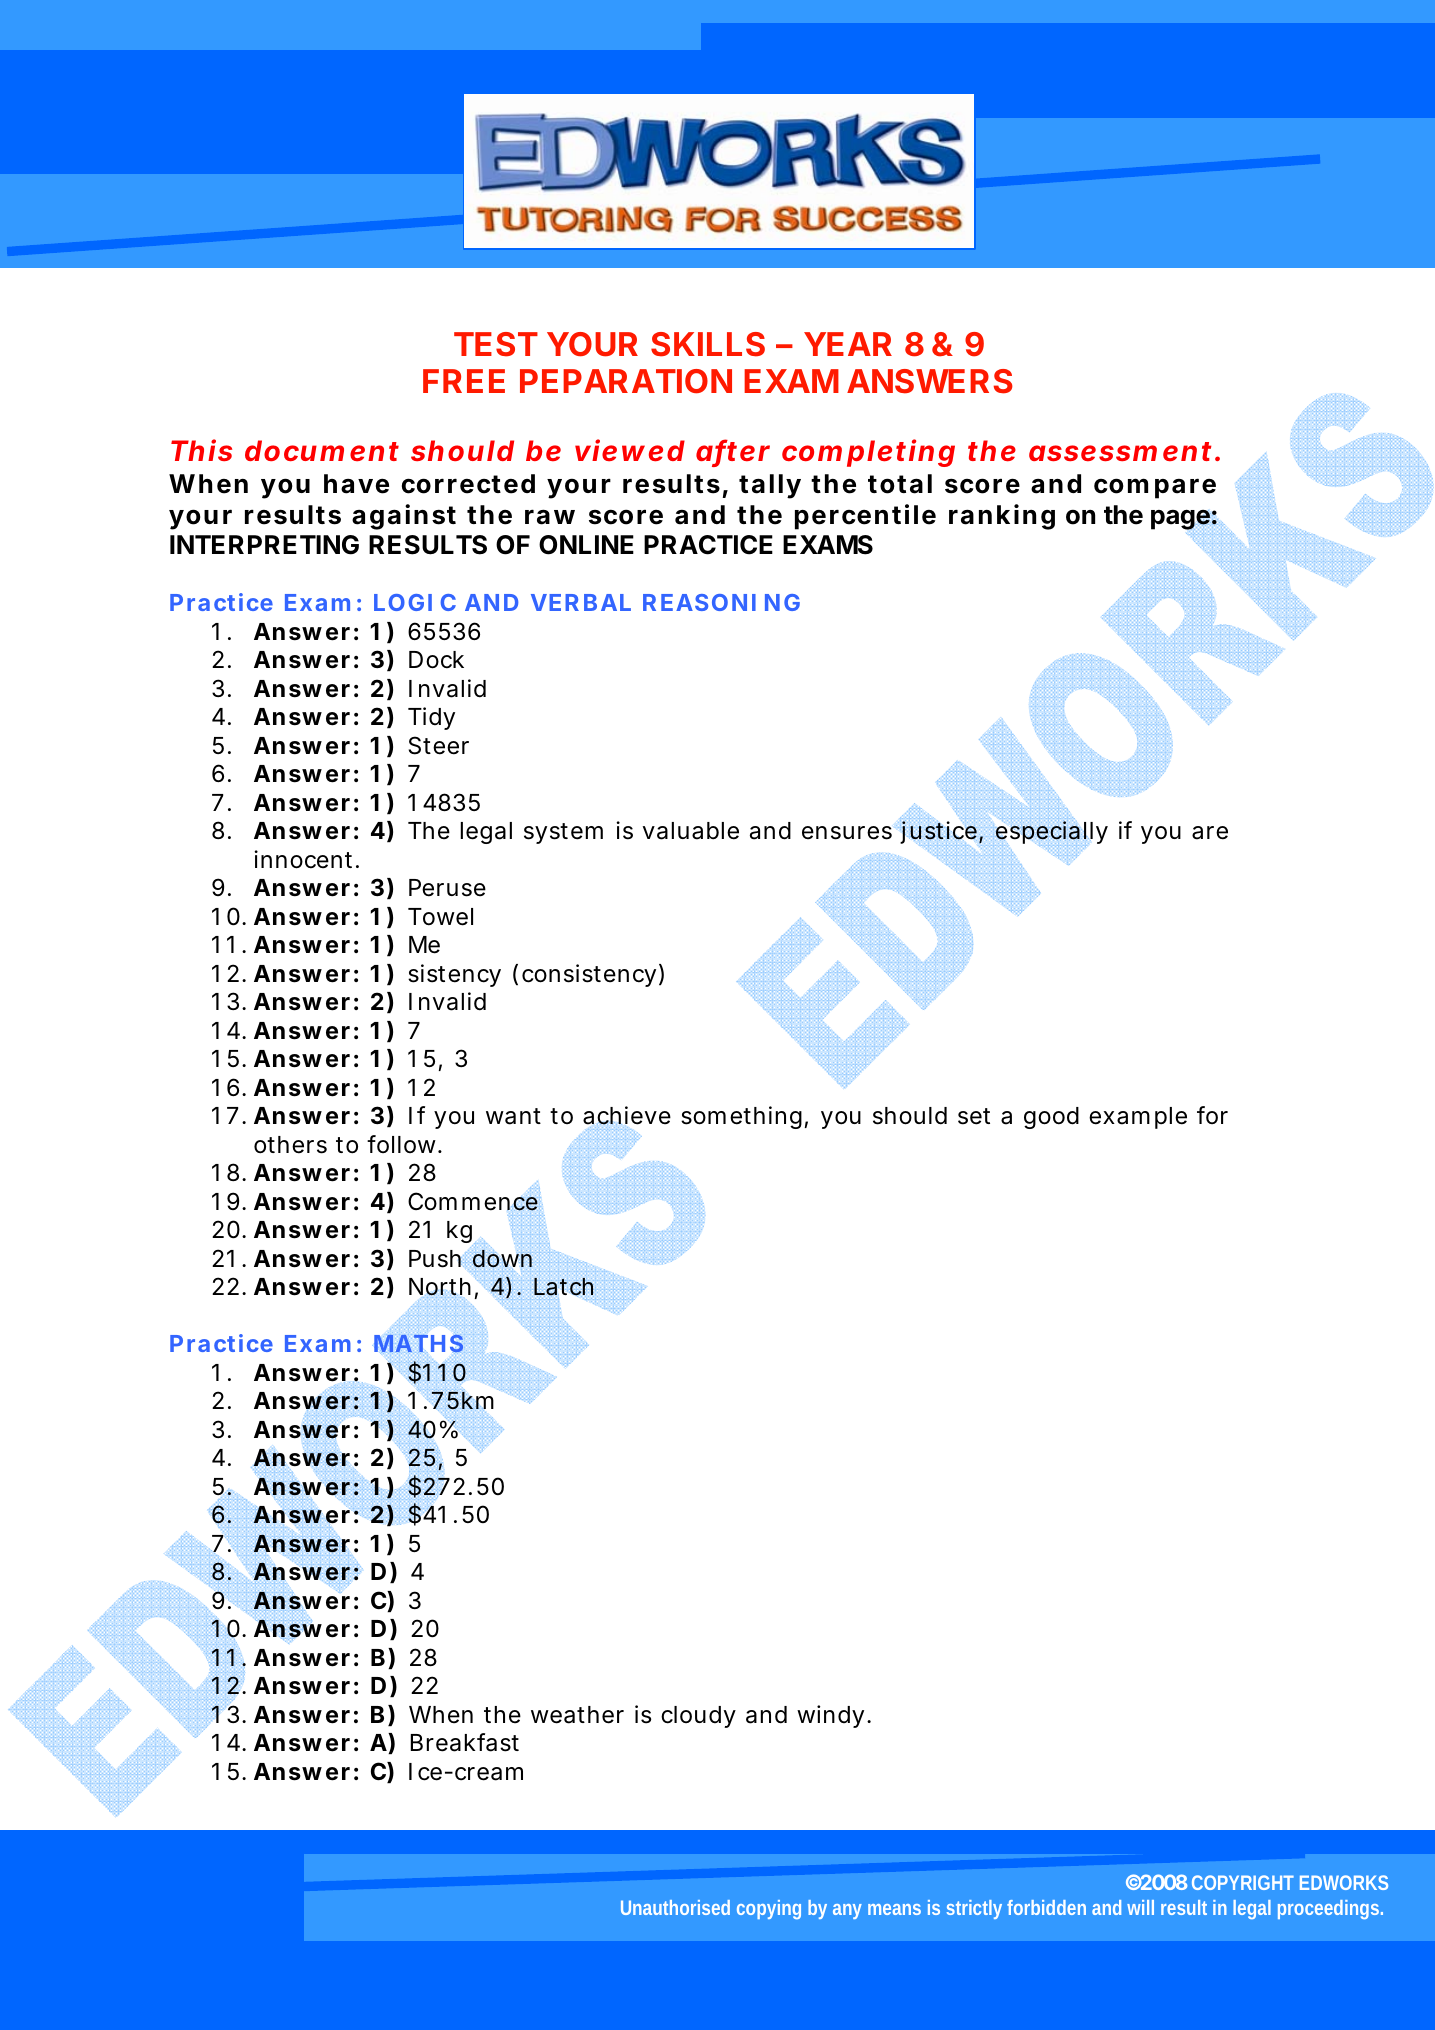  I want to click on document, so click(322, 450).
